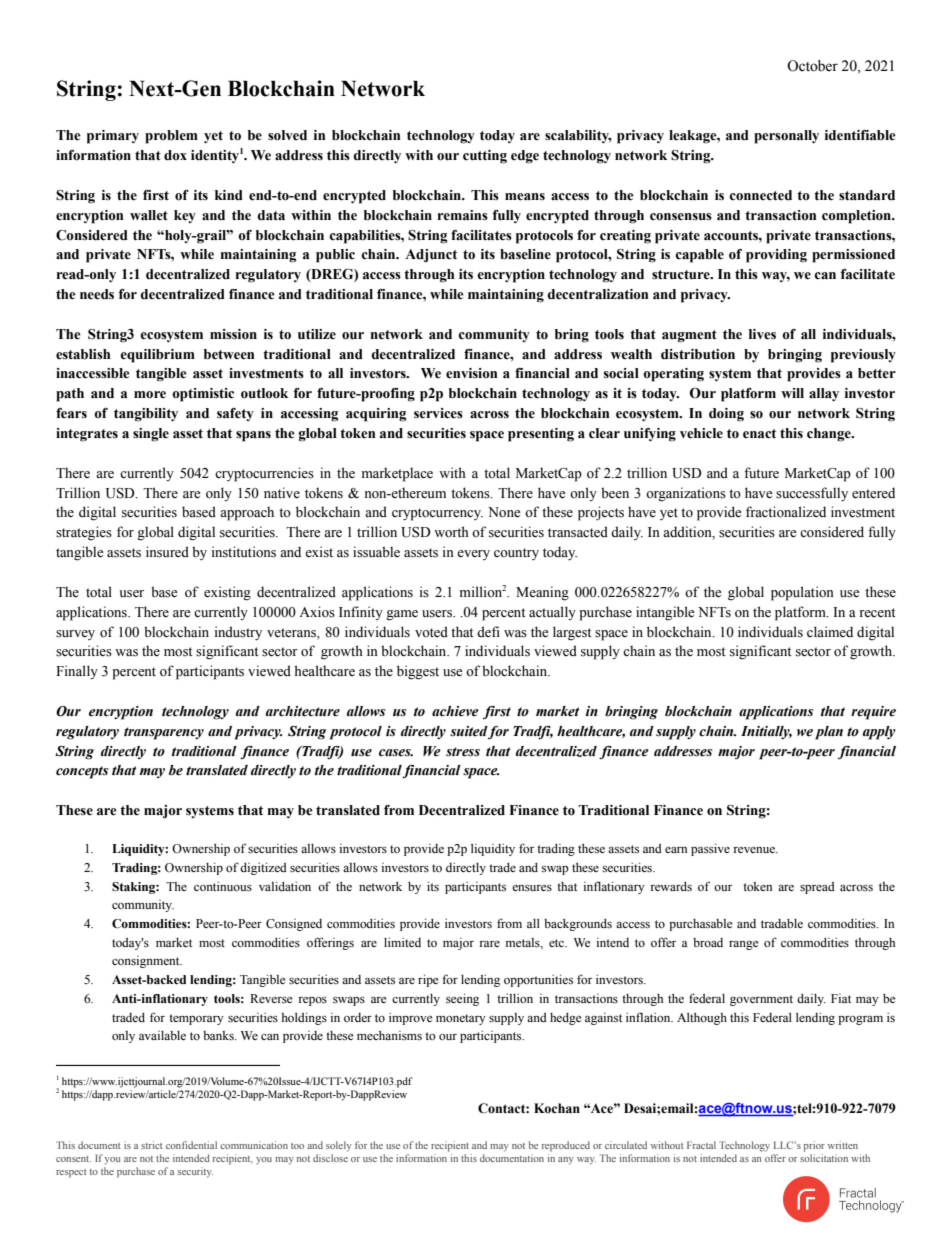  Describe the element at coordinates (151, 435) in the page. I see `single` at that location.
